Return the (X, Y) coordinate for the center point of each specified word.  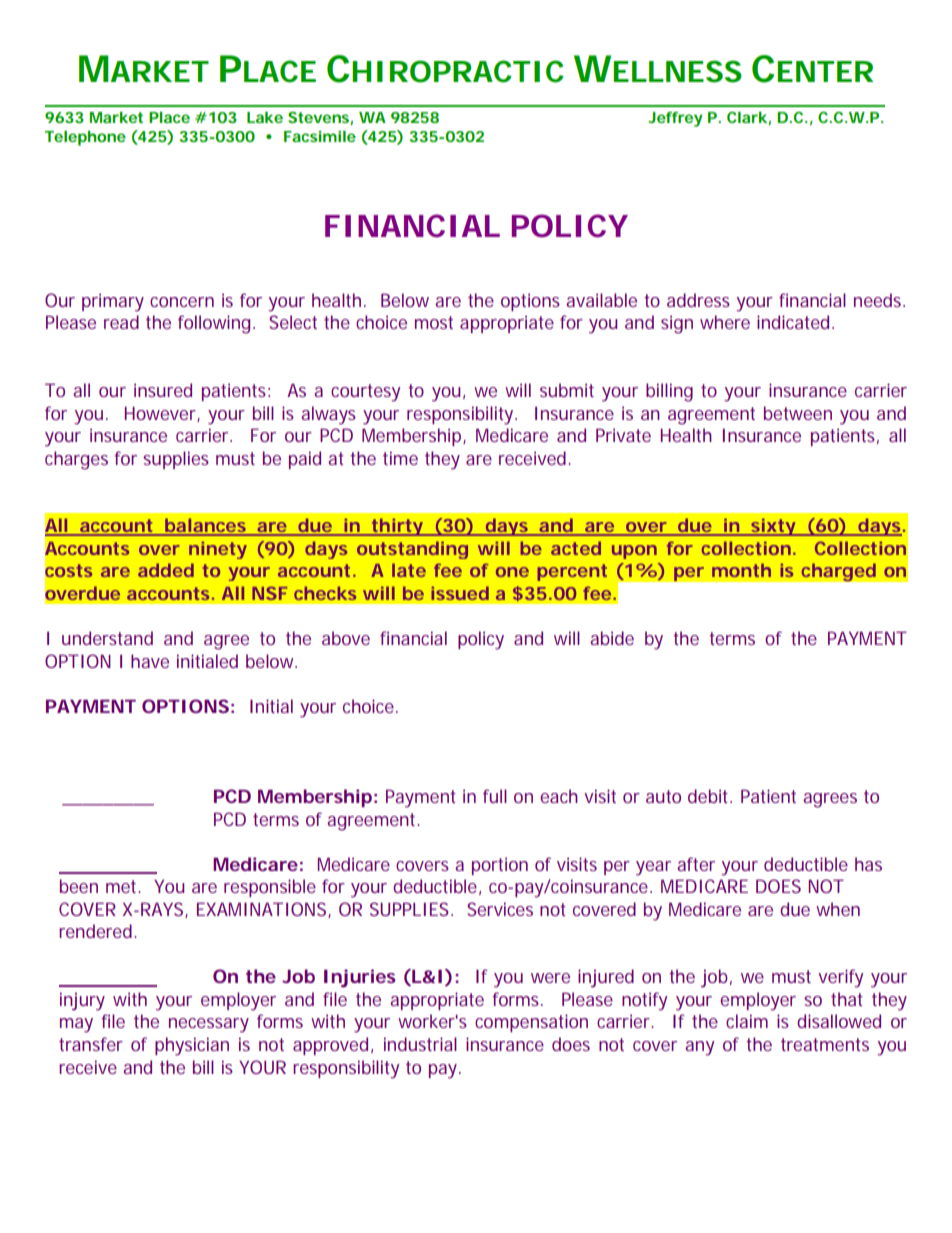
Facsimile (320, 136)
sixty (773, 527)
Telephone (85, 138)
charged (838, 572)
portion (500, 866)
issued (460, 593)
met (123, 886)
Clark (748, 118)
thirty (397, 527)
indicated (793, 322)
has (868, 864)
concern (182, 302)
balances (205, 526)
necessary (209, 1025)
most (434, 322)
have (150, 661)
